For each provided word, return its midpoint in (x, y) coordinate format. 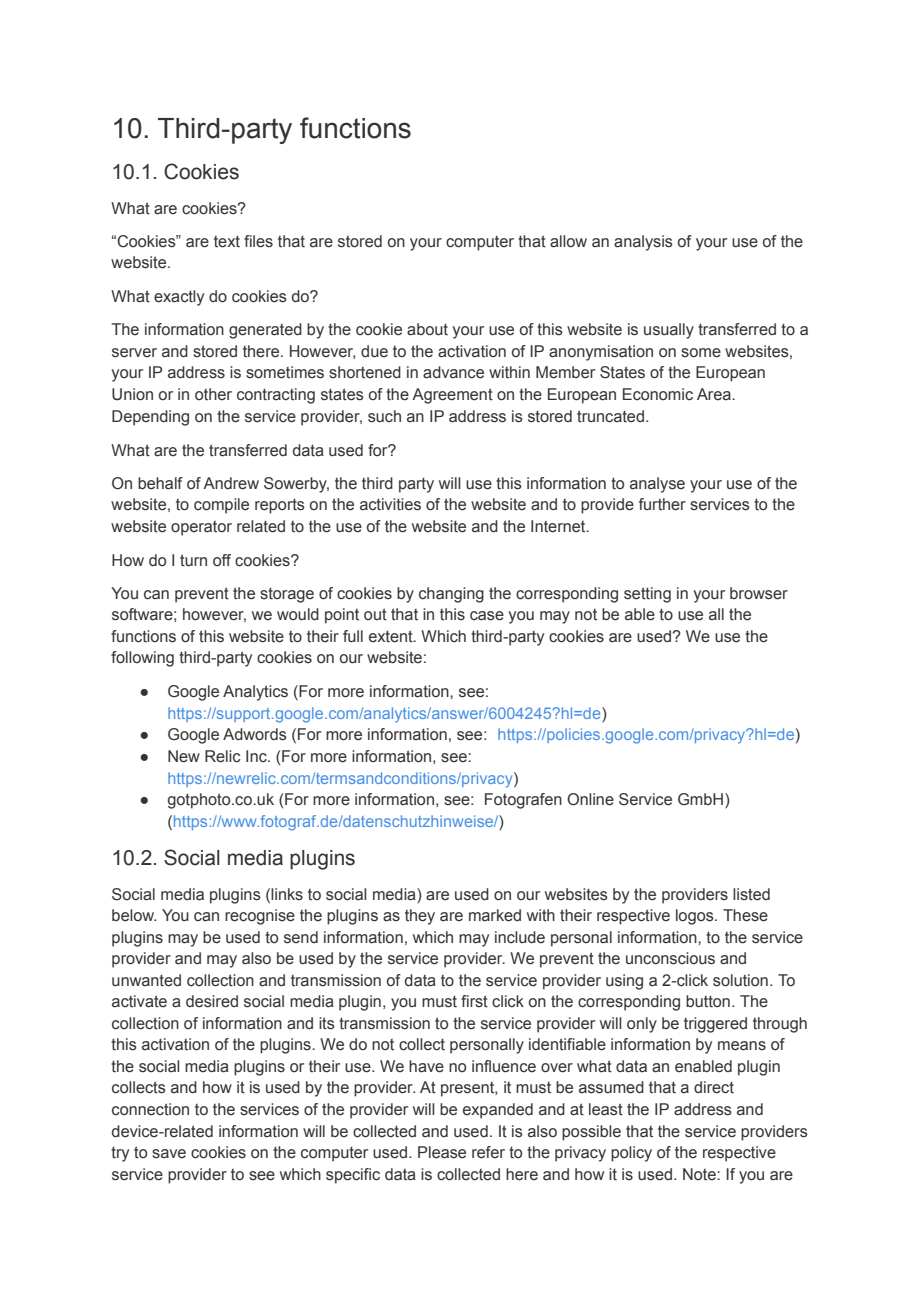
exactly (179, 298)
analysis (643, 243)
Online (590, 799)
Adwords (255, 734)
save (169, 1154)
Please (442, 1152)
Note (700, 1174)
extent (392, 636)
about (427, 329)
